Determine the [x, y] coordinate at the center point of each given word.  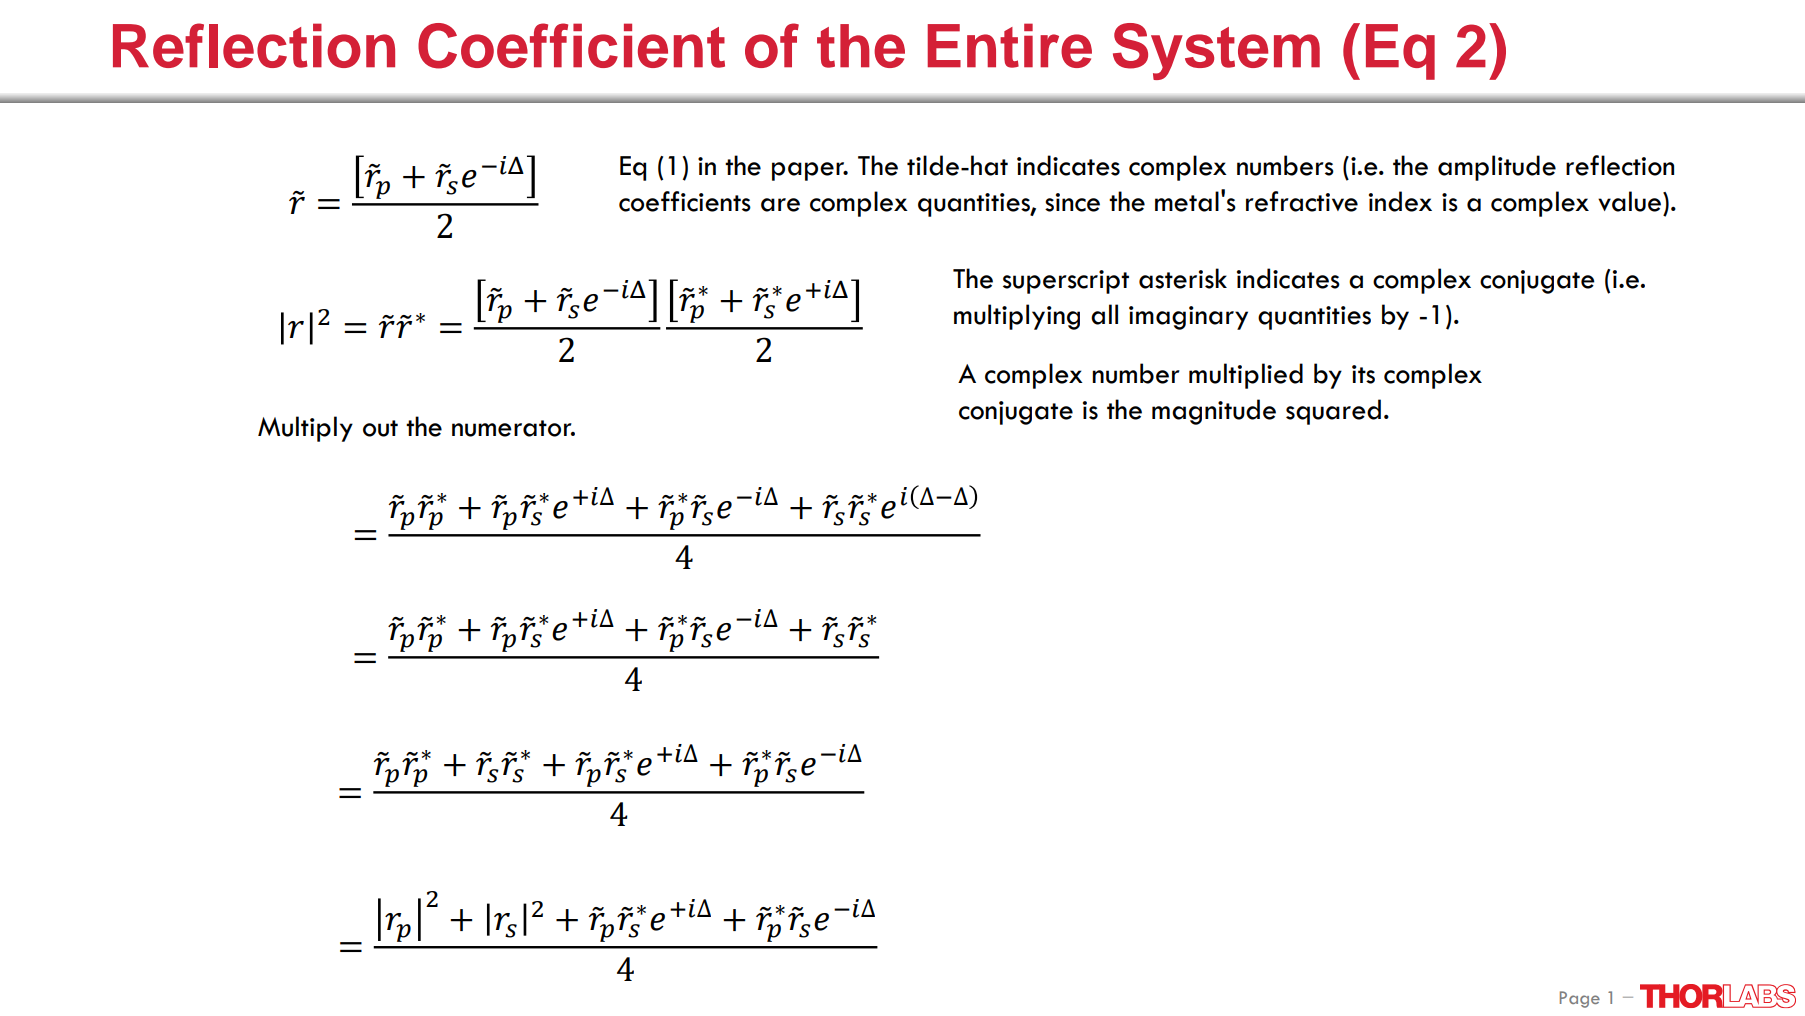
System [1216, 51]
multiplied [1246, 376]
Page [1580, 999]
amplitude [1497, 168]
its [1363, 374]
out [380, 428]
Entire [1010, 45]
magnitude [1214, 412]
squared [1333, 412]
